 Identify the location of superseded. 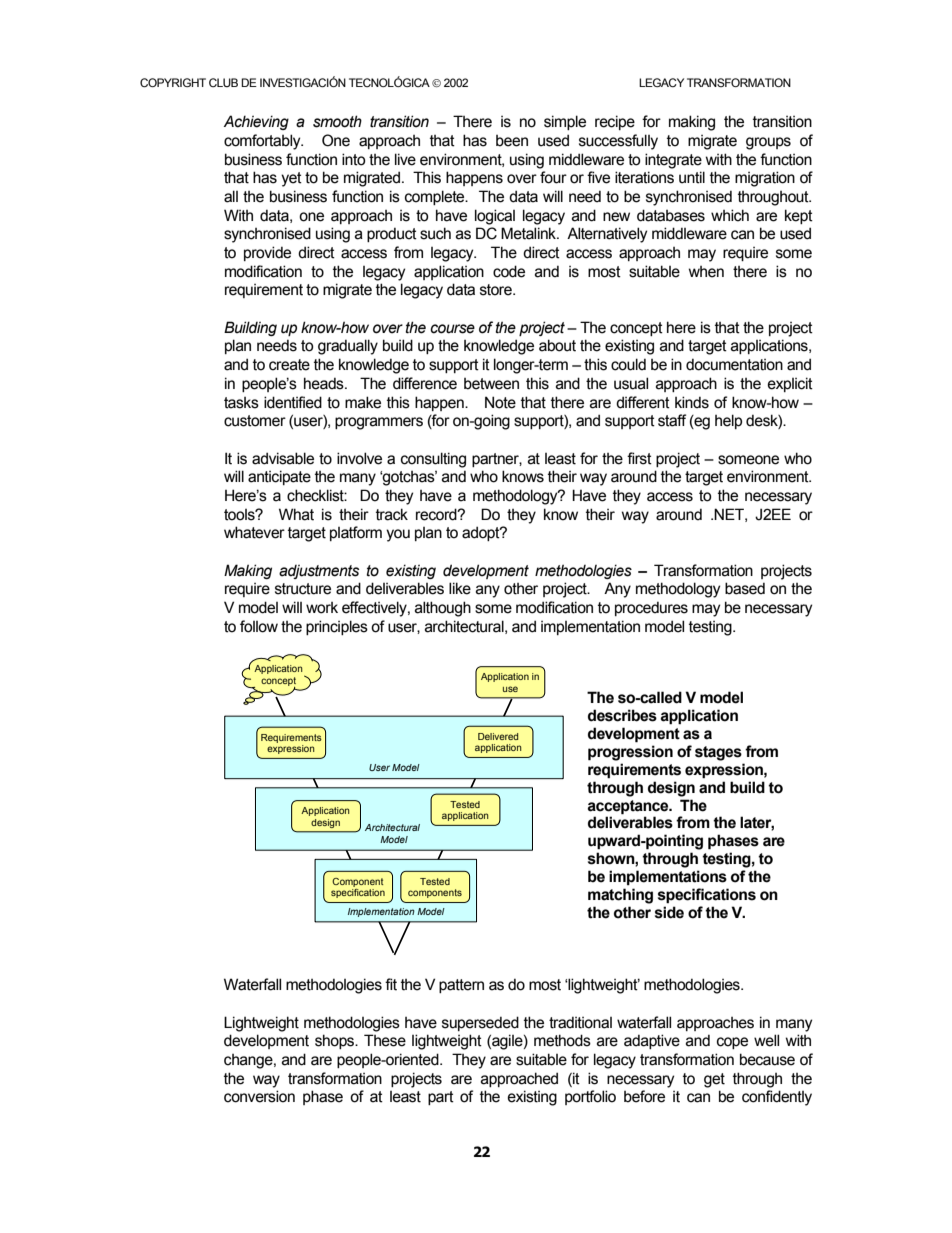
(480, 1023).
